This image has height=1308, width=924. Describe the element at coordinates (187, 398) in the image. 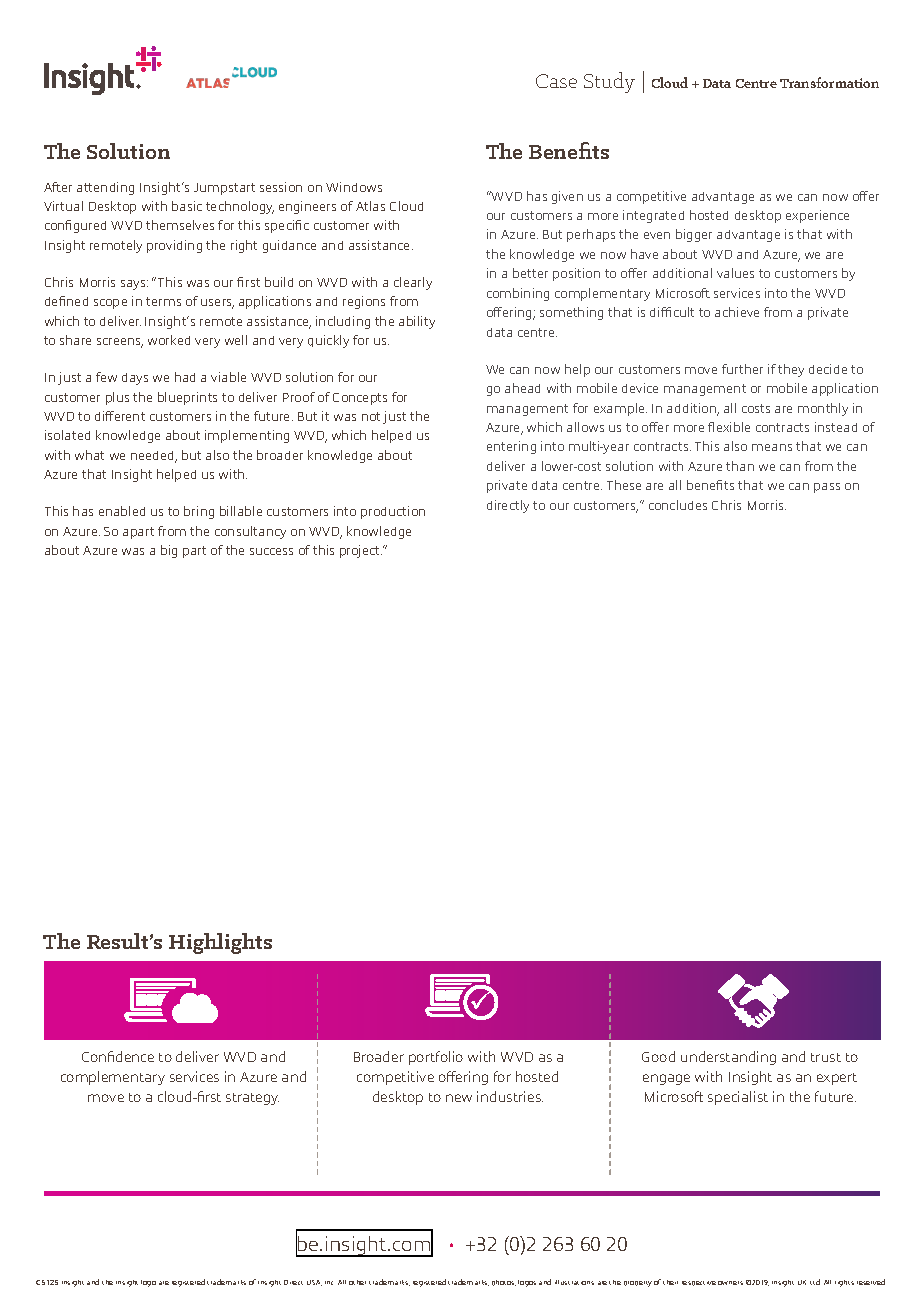

I see `blueprints` at that location.
